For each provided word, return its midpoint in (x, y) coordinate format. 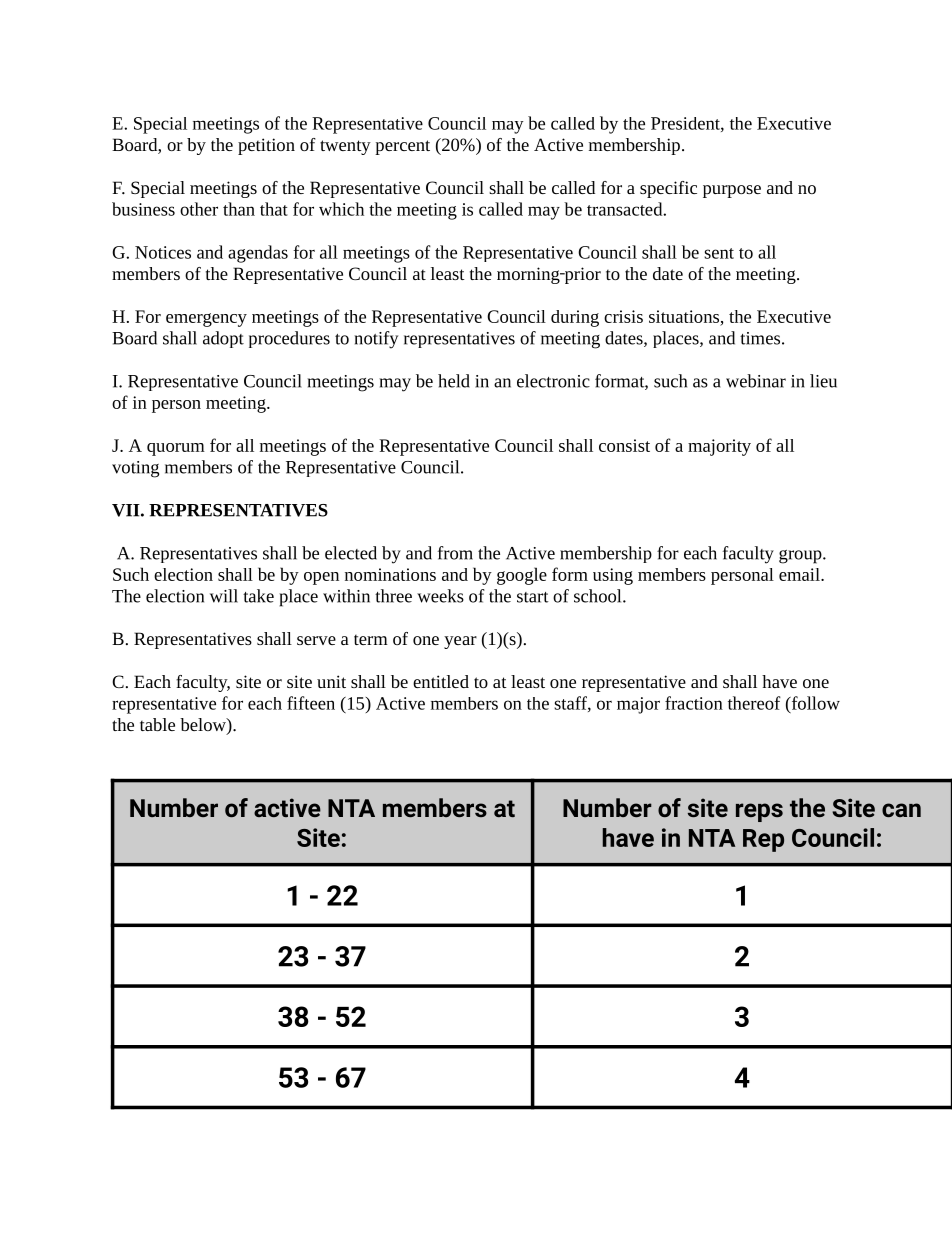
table (157, 724)
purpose (732, 191)
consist (624, 445)
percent (402, 147)
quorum (176, 449)
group (801, 557)
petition (266, 146)
